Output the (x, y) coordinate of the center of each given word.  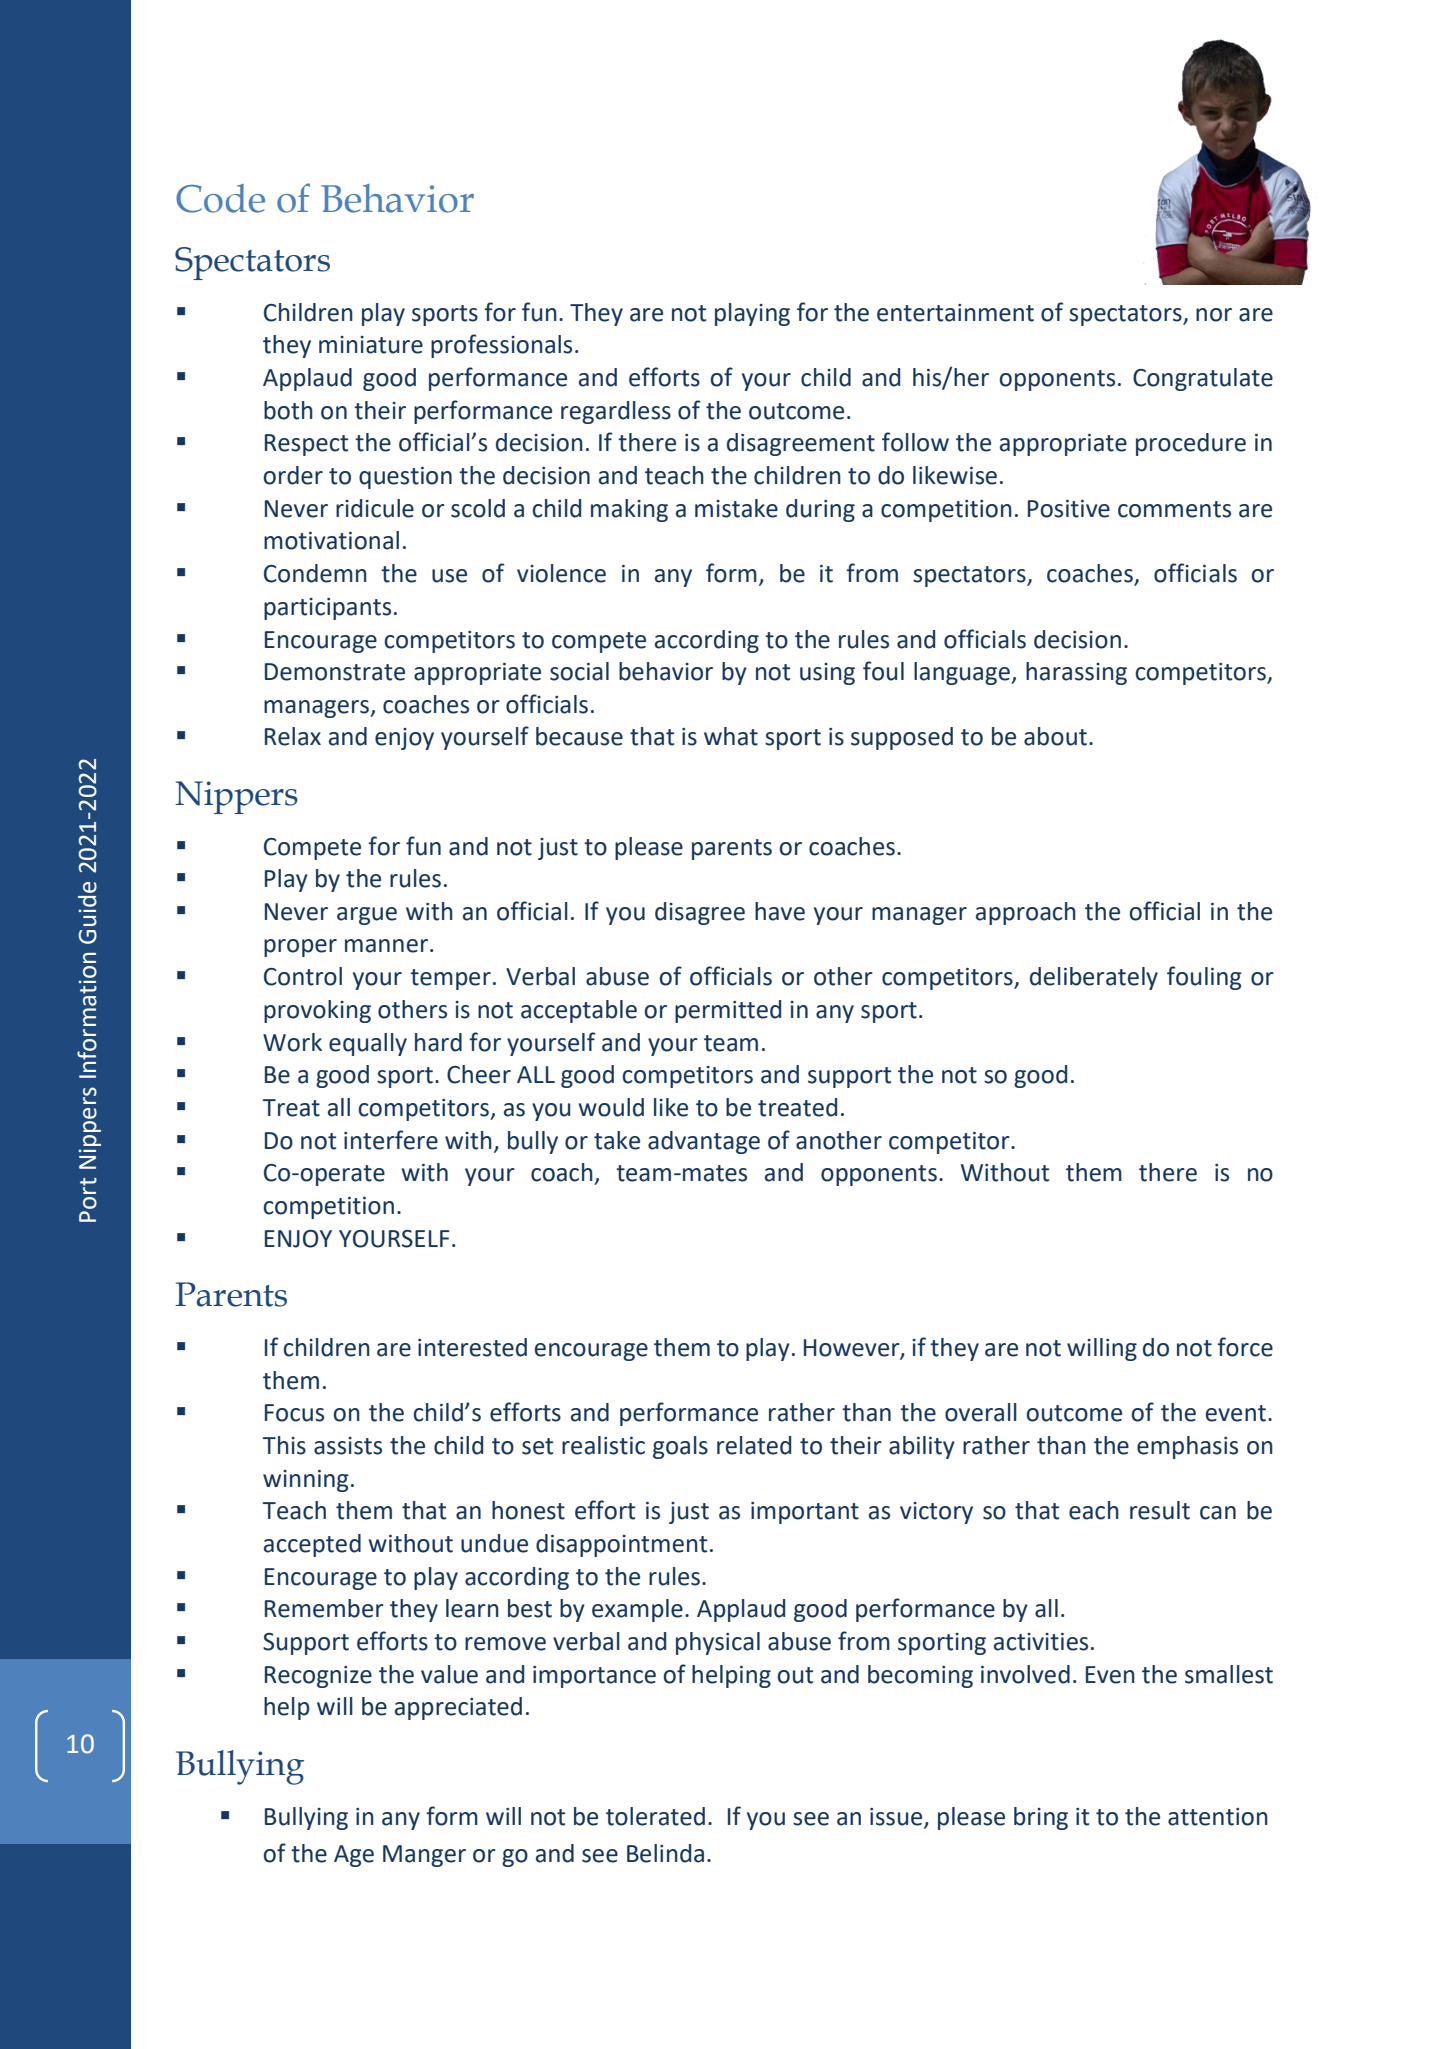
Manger (424, 1856)
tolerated (655, 1816)
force (1245, 1347)
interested (472, 1347)
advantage (704, 1142)
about (1055, 736)
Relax (293, 736)
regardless (616, 412)
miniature (371, 345)
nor (1214, 315)
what (731, 736)
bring (1041, 1818)
